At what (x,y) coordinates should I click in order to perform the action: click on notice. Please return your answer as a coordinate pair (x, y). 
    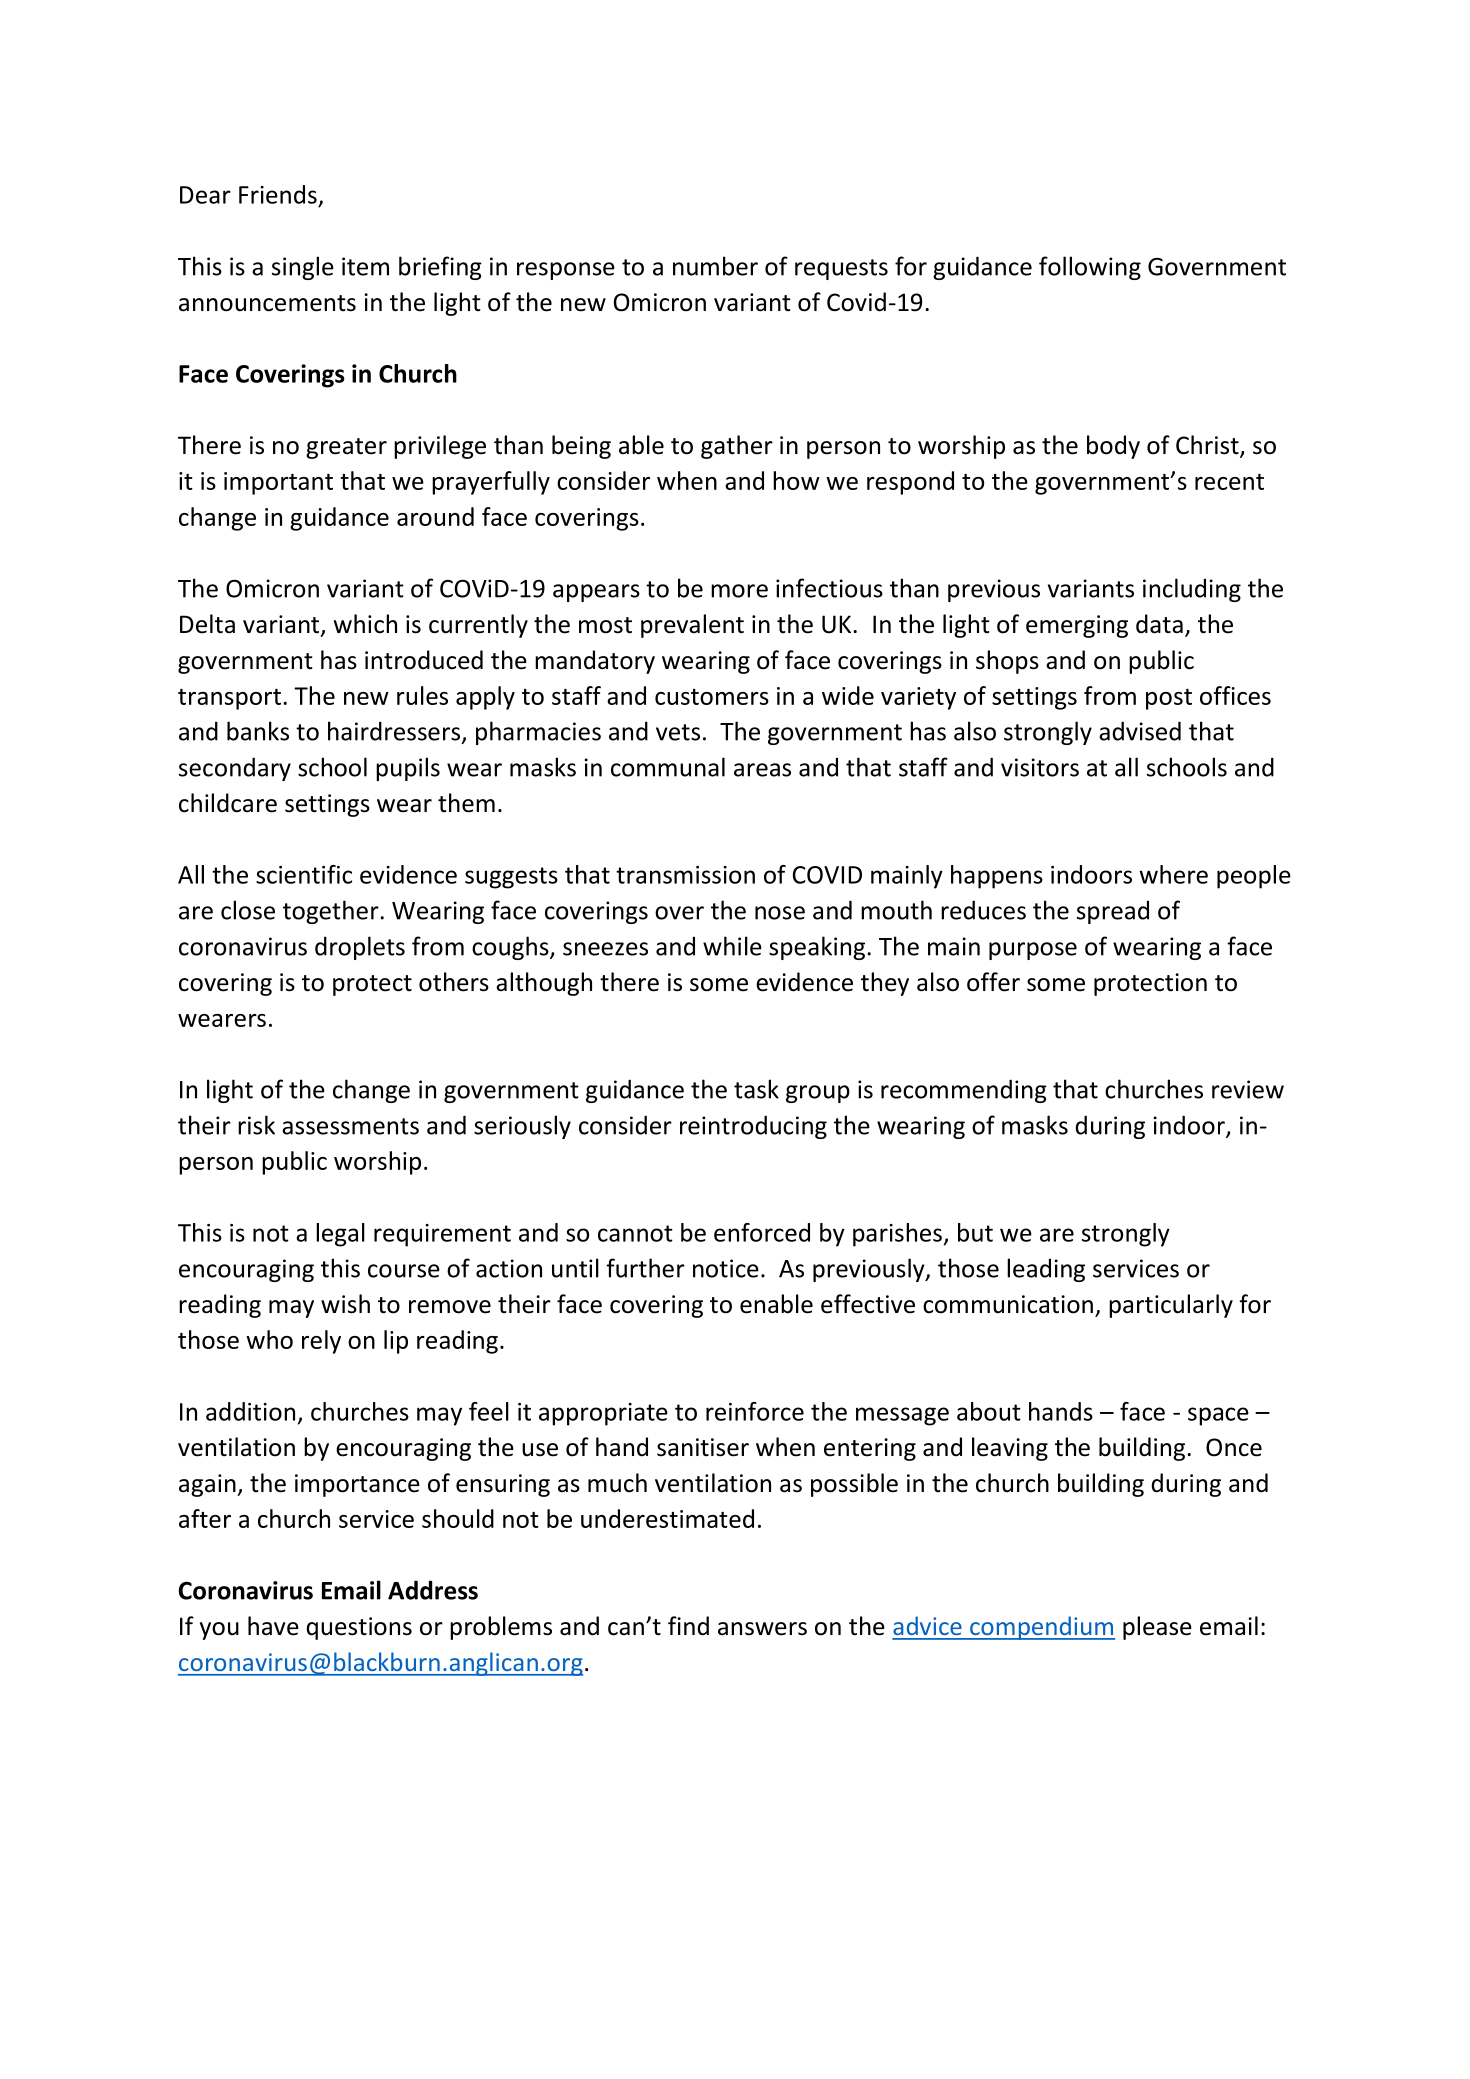
    Looking at the image, I should click on (726, 1268).
